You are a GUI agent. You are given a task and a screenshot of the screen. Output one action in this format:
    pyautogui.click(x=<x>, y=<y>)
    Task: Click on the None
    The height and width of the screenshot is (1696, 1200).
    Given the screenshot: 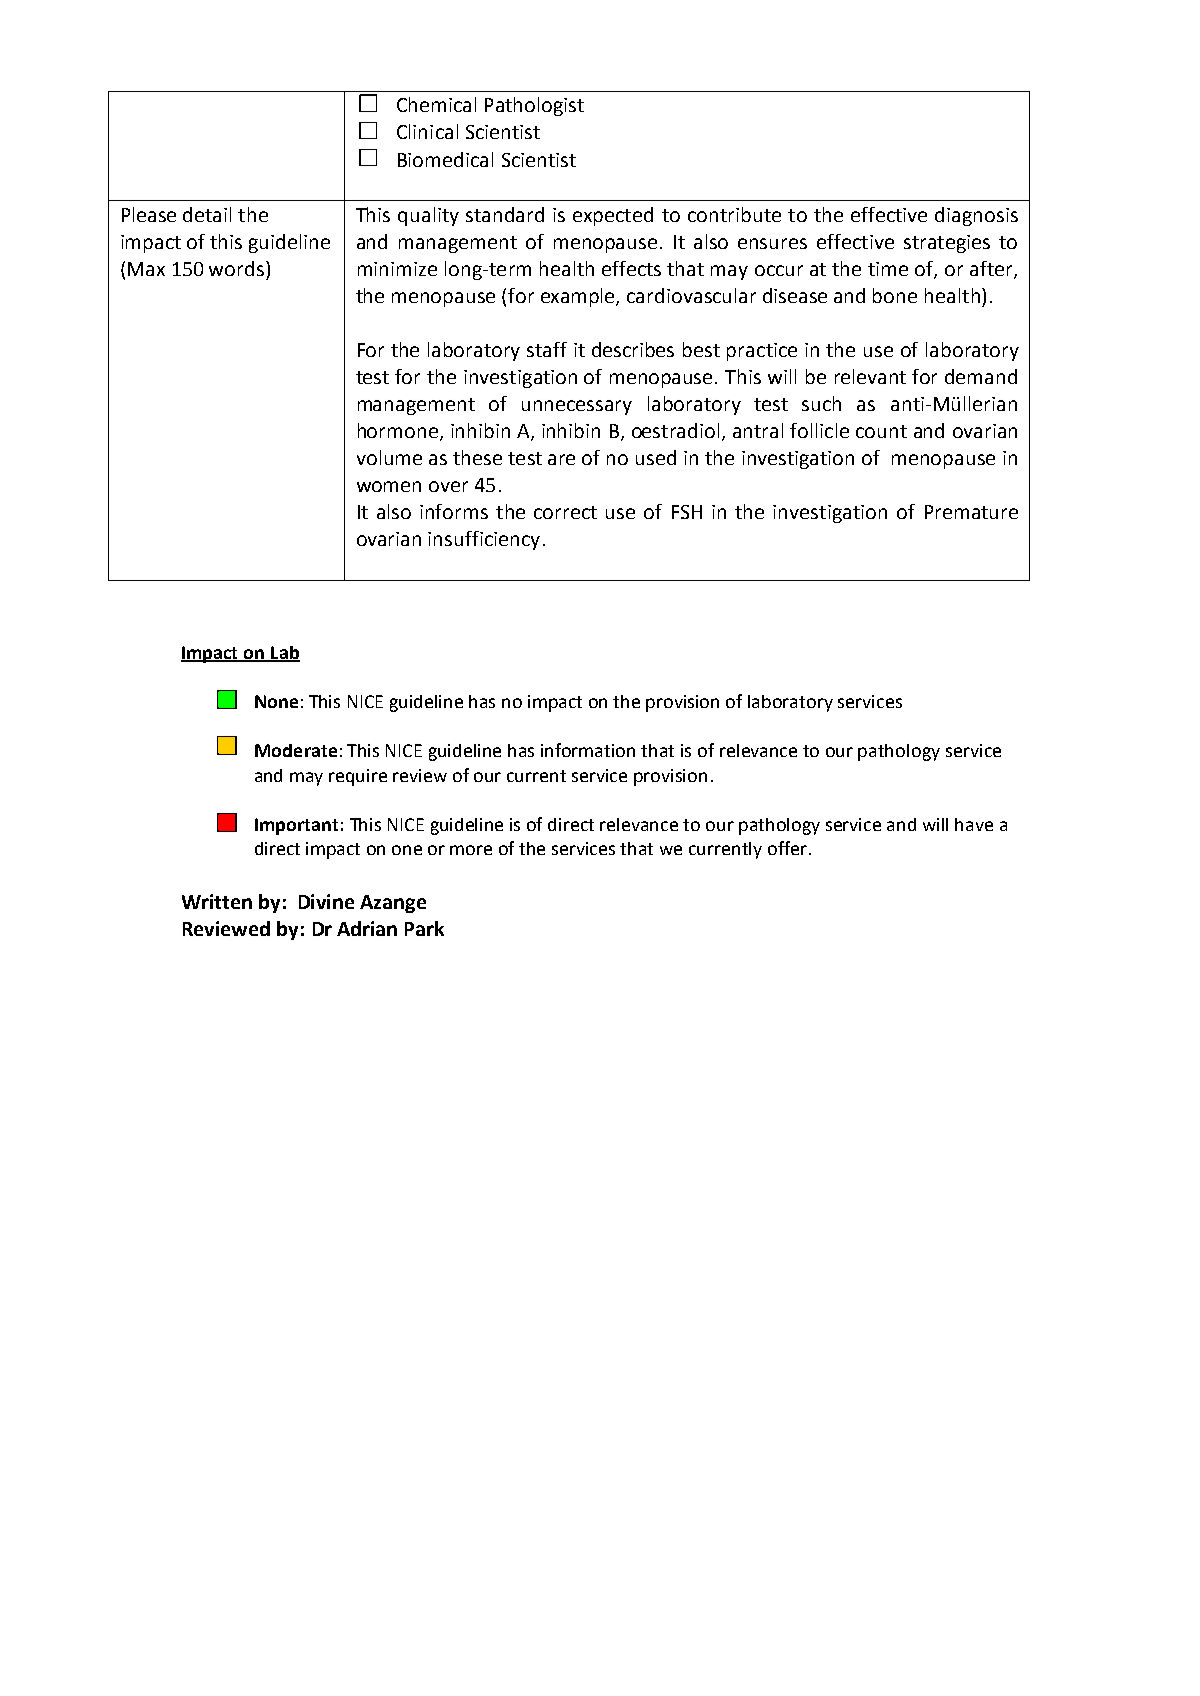 What is the action you would take?
    pyautogui.click(x=276, y=701)
